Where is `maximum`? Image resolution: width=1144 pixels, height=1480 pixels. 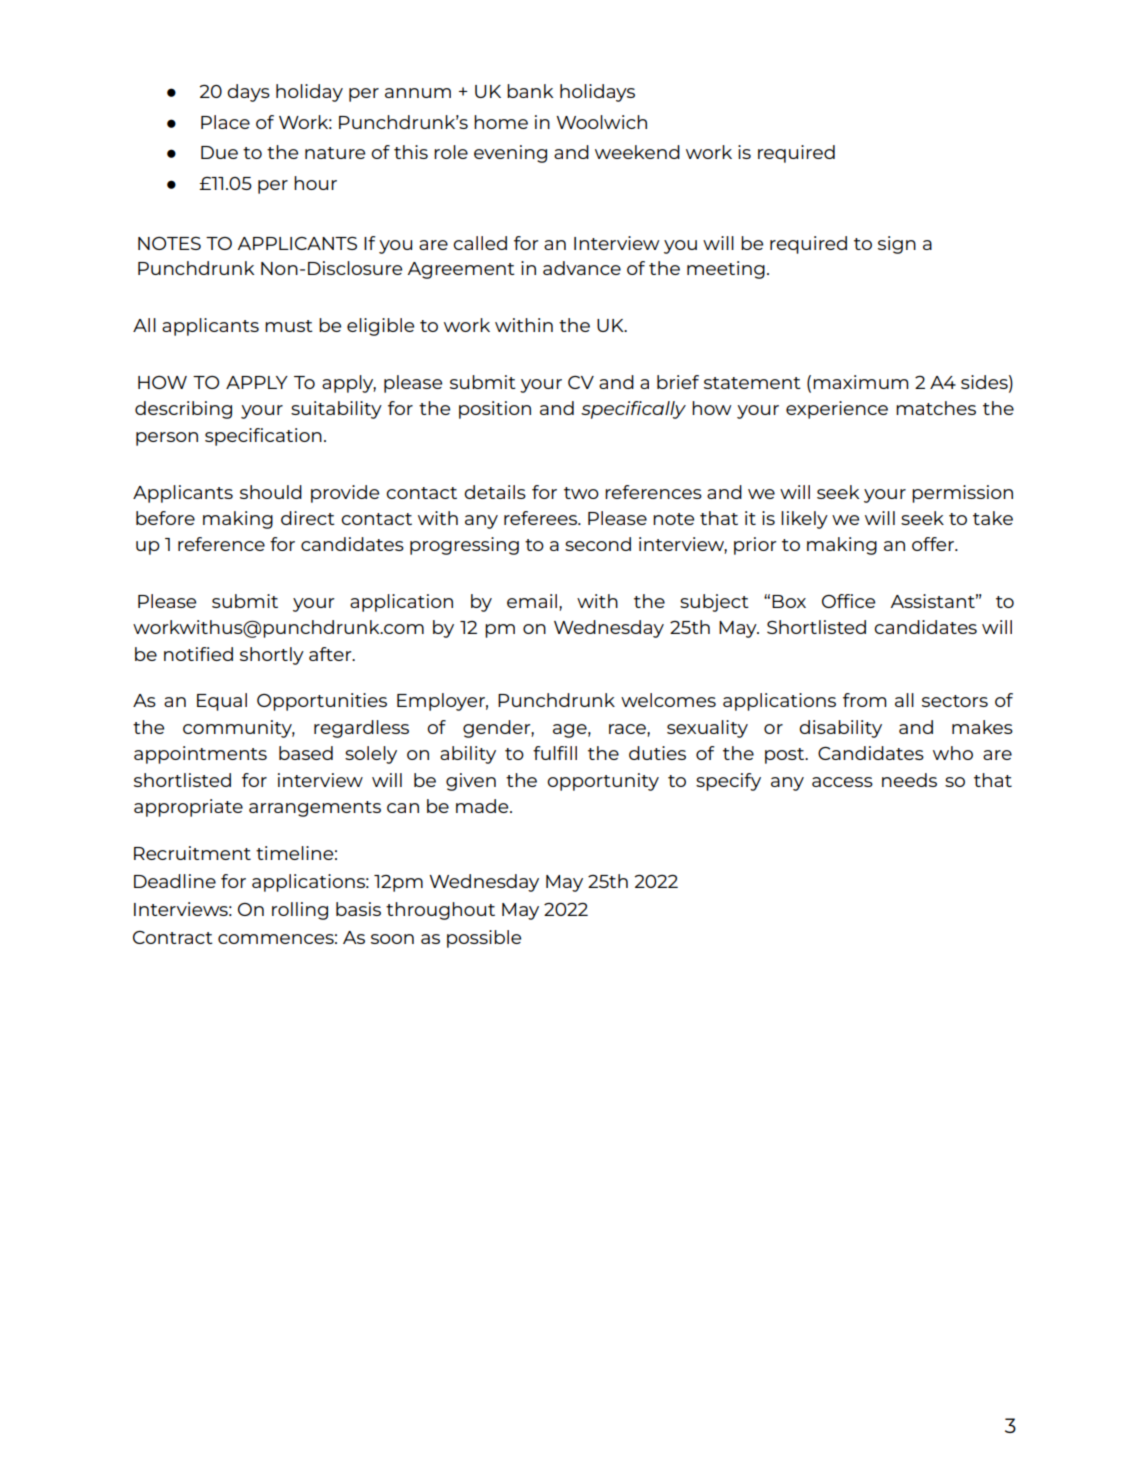 maximum is located at coordinates (861, 382).
